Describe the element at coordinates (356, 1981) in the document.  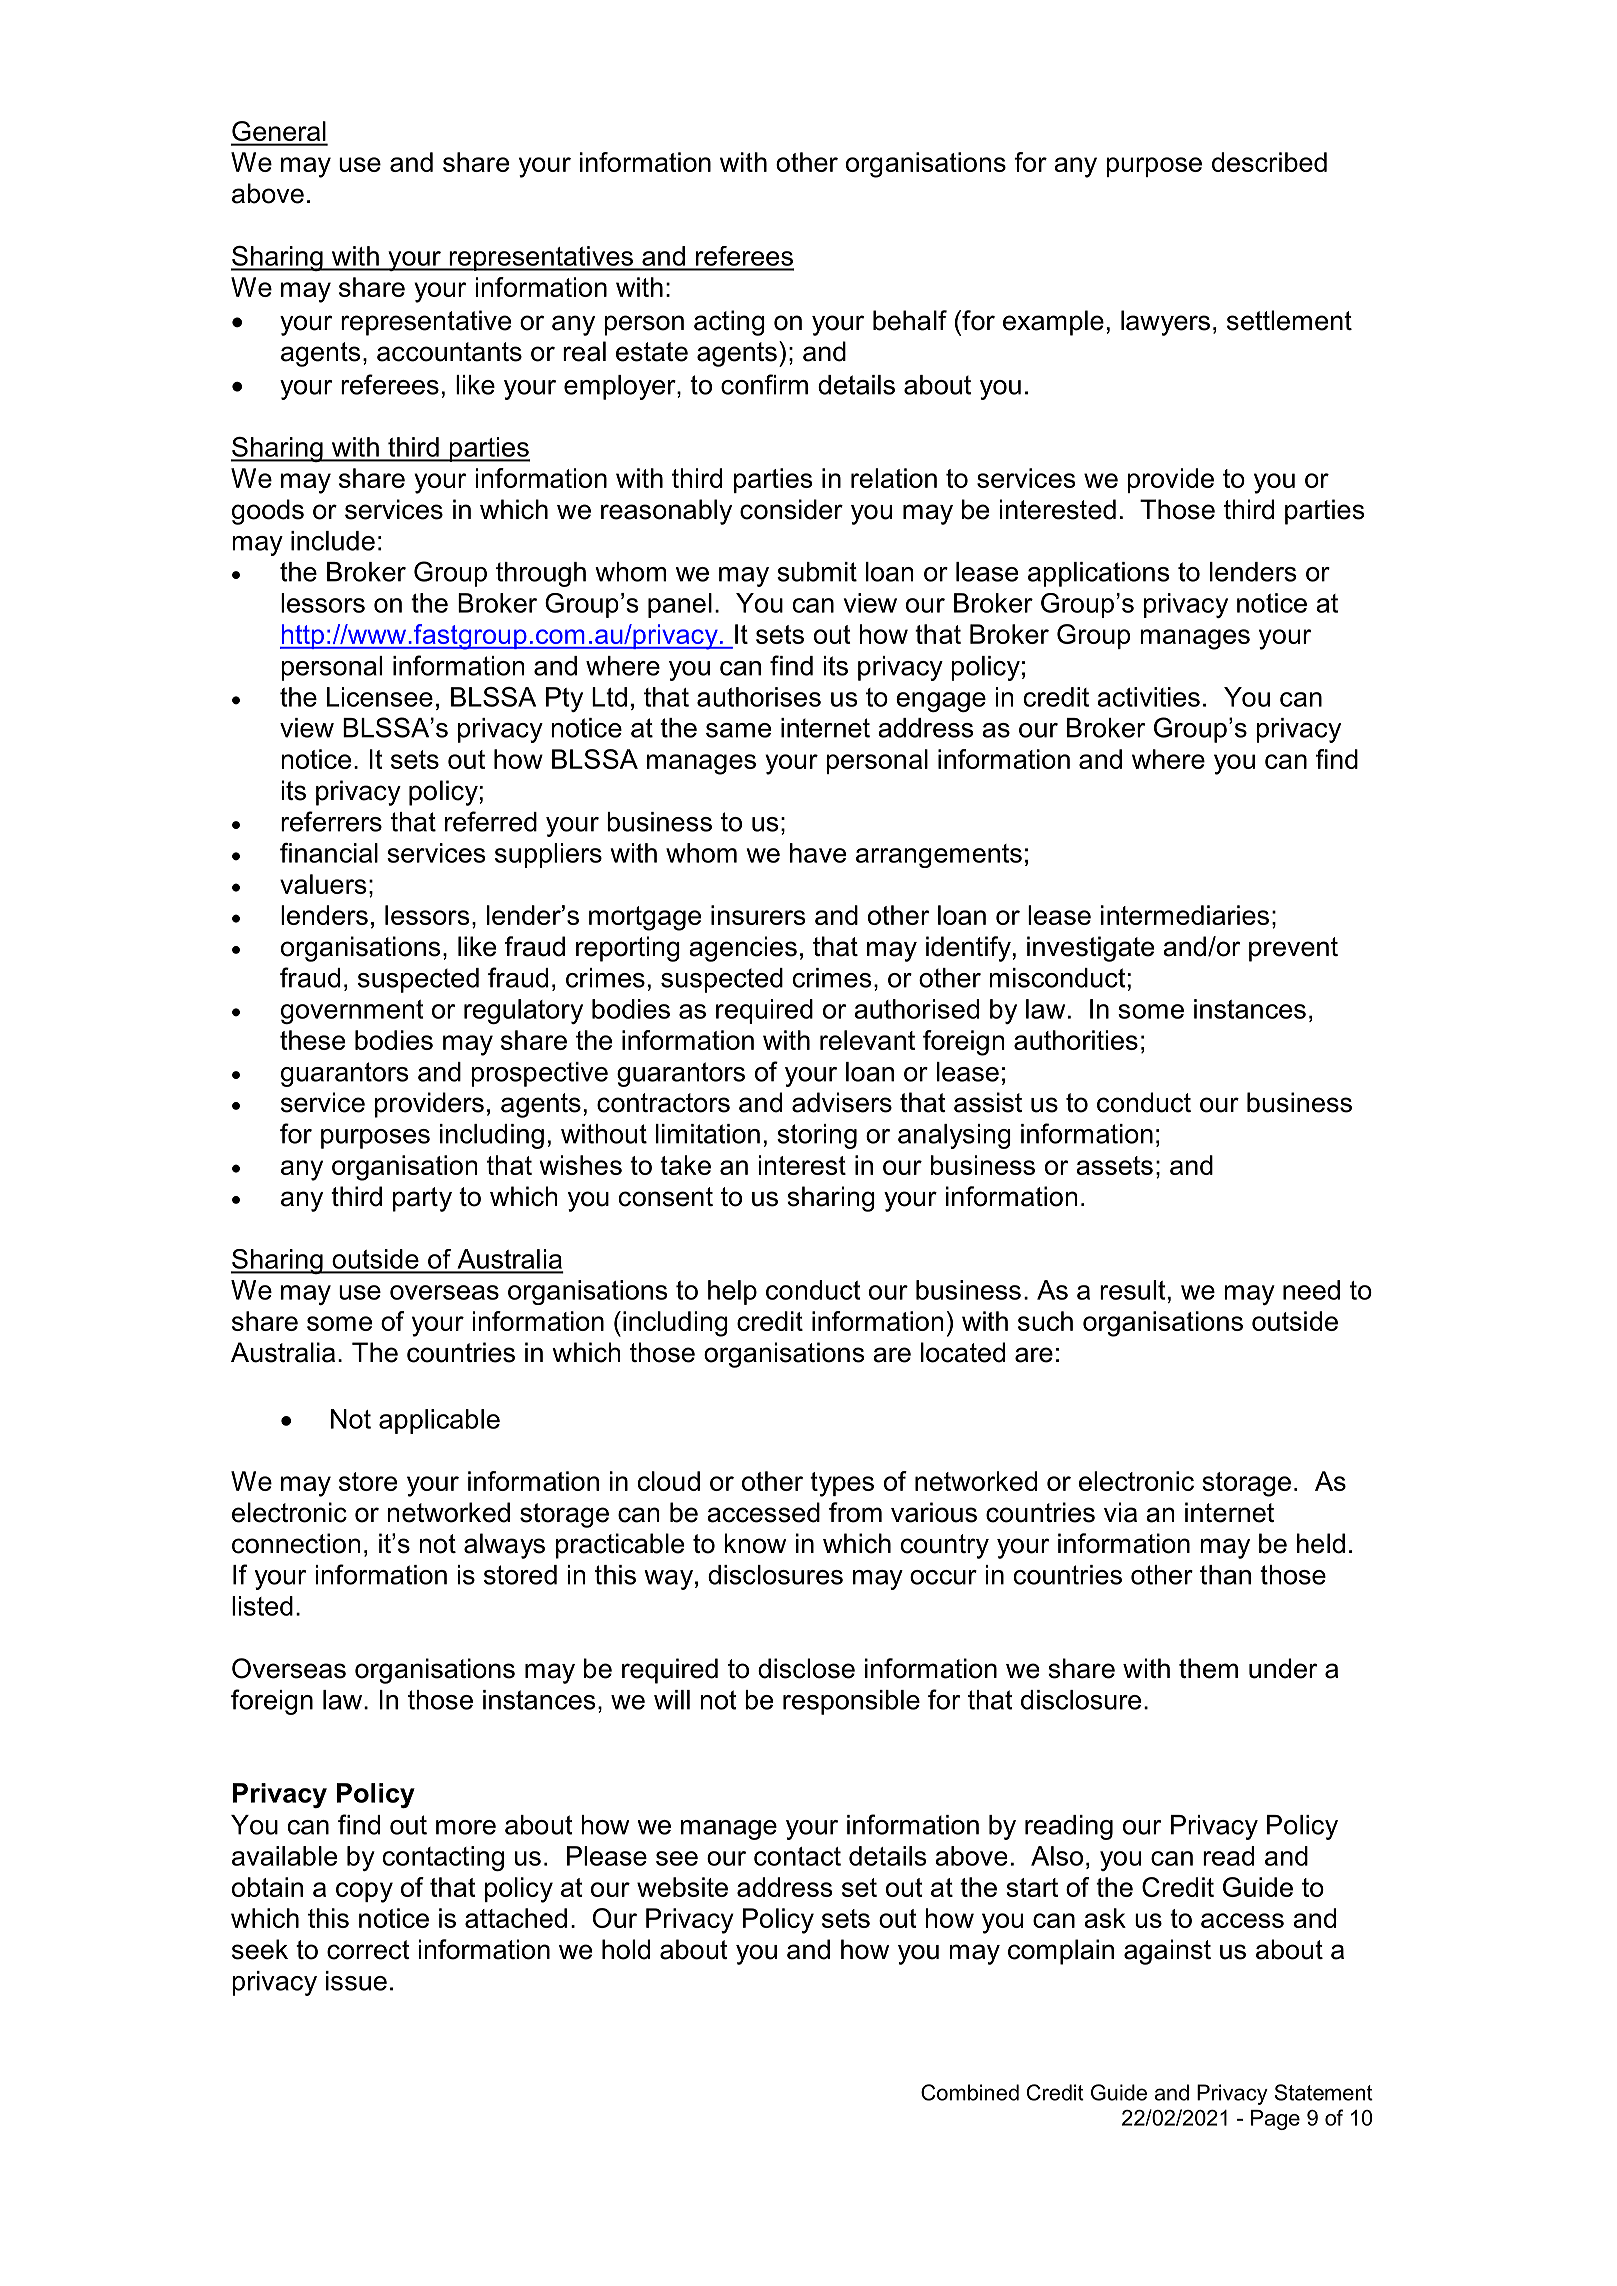
I see `issue` at that location.
